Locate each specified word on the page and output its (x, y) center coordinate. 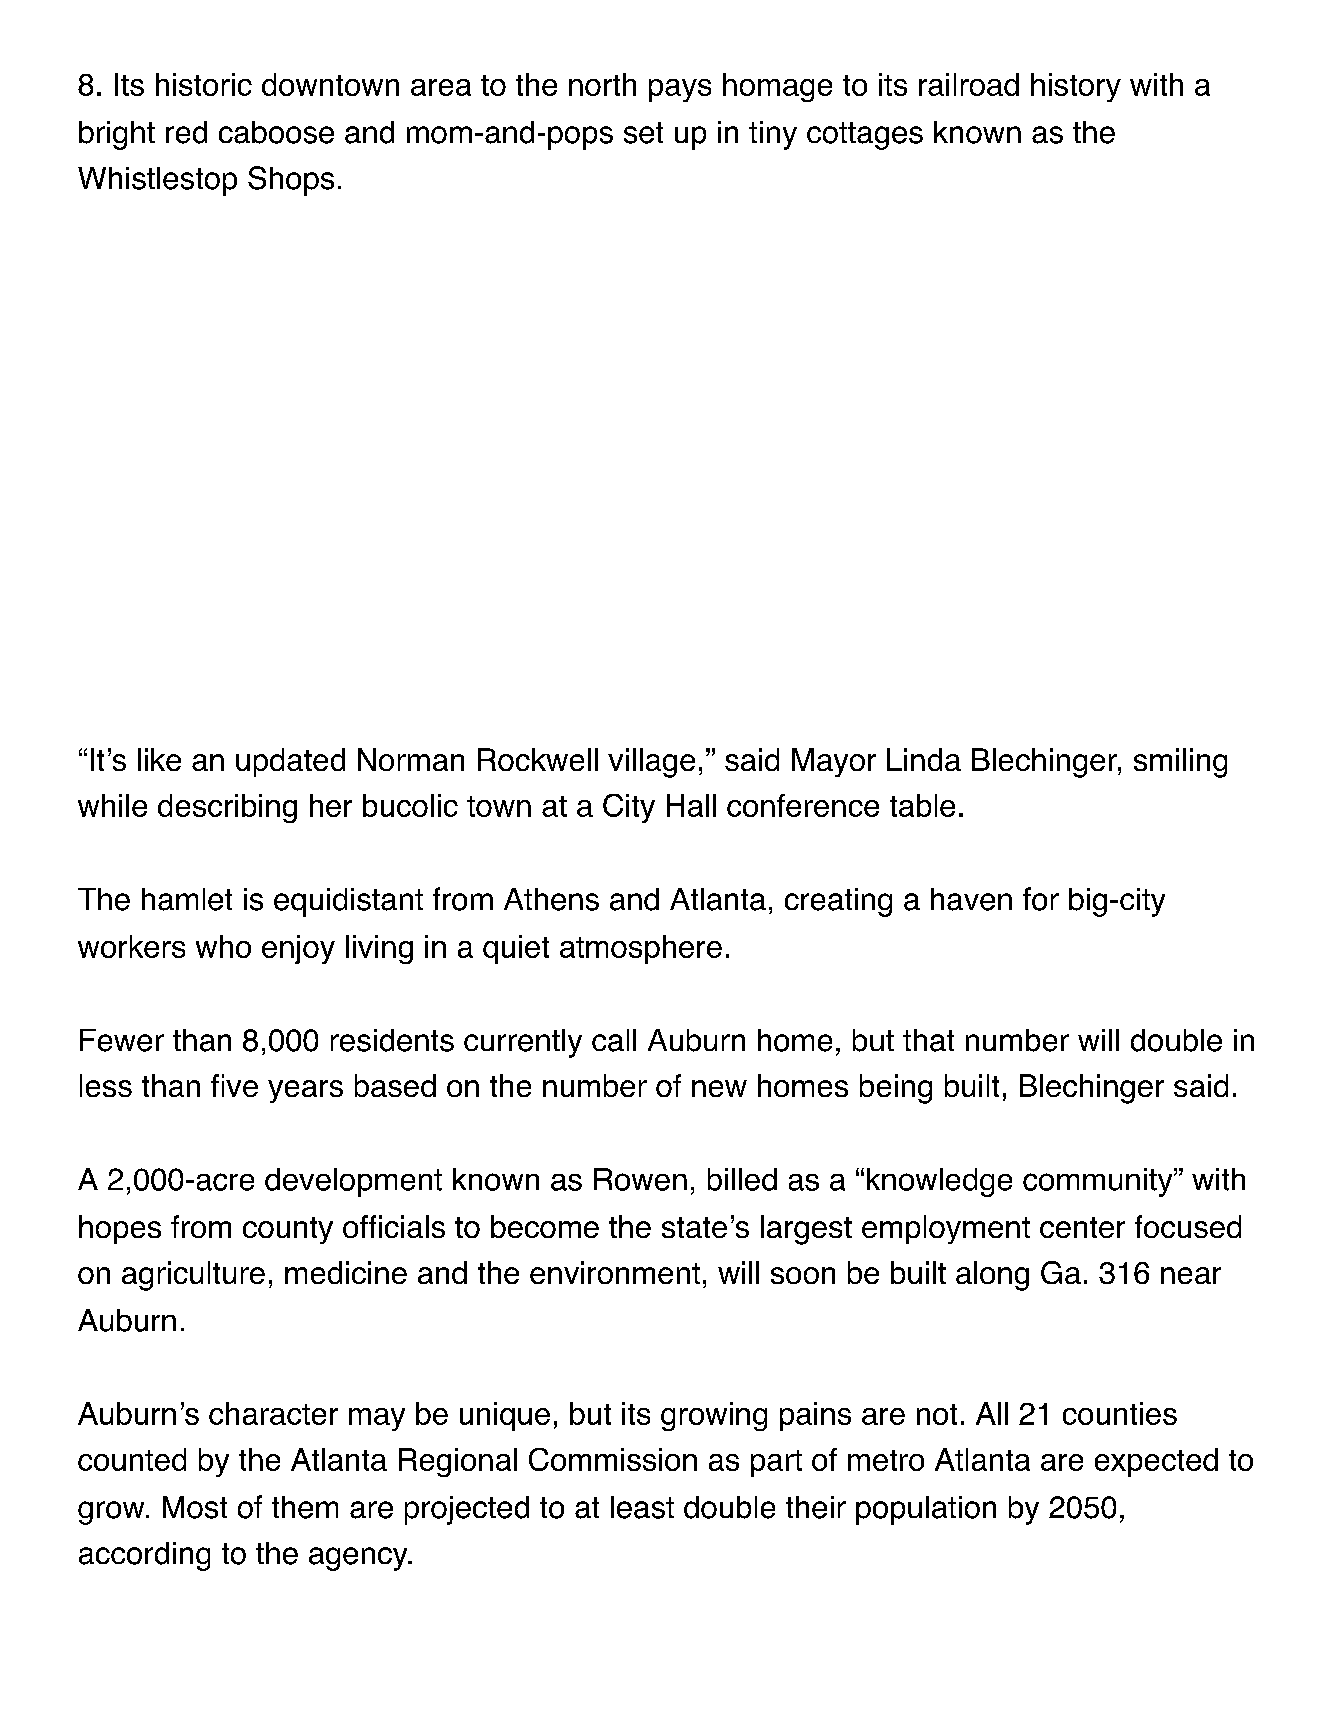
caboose (276, 132)
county (288, 1230)
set (643, 133)
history (1076, 87)
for (1041, 899)
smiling (1180, 763)
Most (195, 1507)
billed (742, 1179)
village (651, 763)
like (159, 759)
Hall (691, 805)
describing (227, 808)
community (1099, 1182)
